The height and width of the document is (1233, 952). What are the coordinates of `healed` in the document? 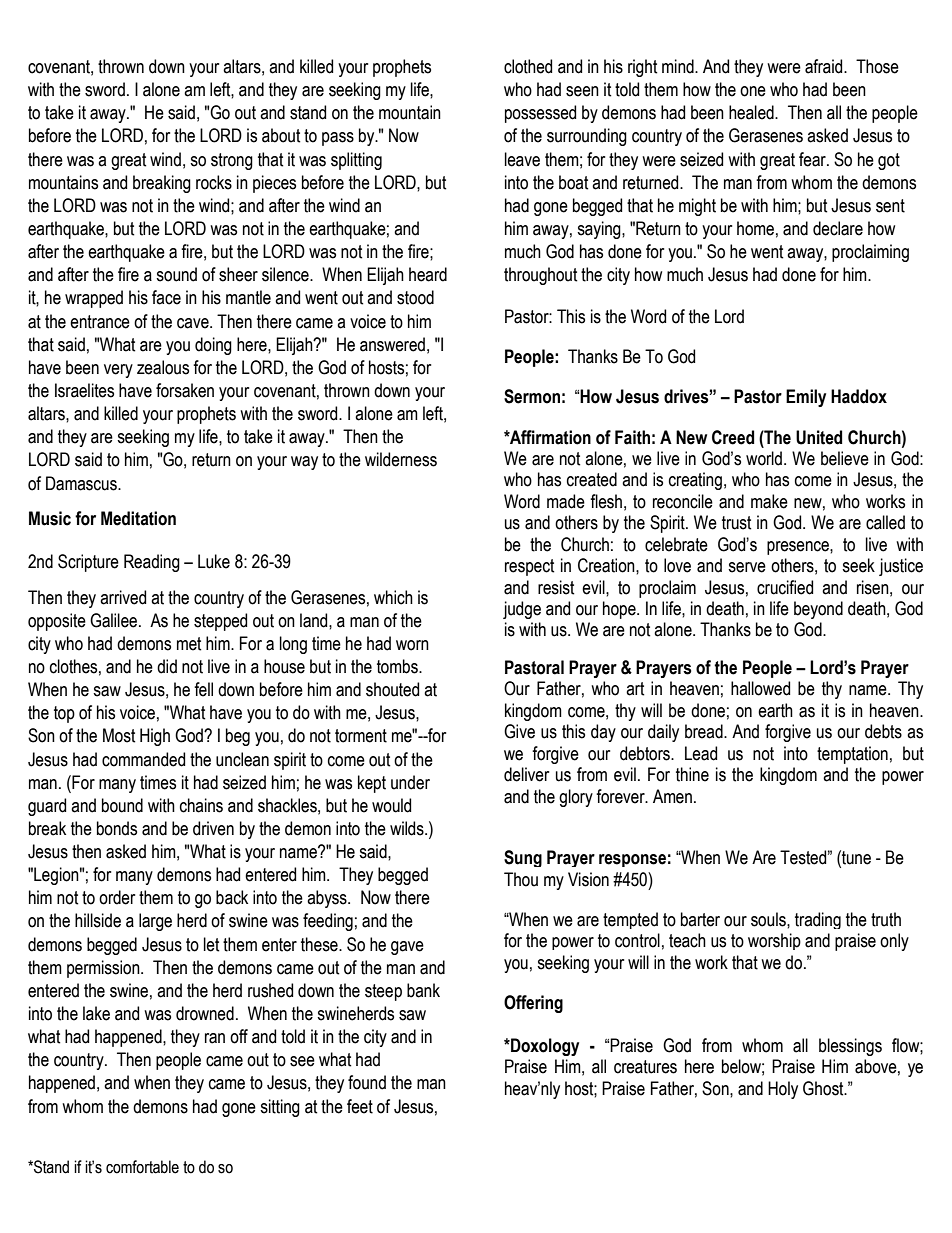 It's located at (752, 112).
